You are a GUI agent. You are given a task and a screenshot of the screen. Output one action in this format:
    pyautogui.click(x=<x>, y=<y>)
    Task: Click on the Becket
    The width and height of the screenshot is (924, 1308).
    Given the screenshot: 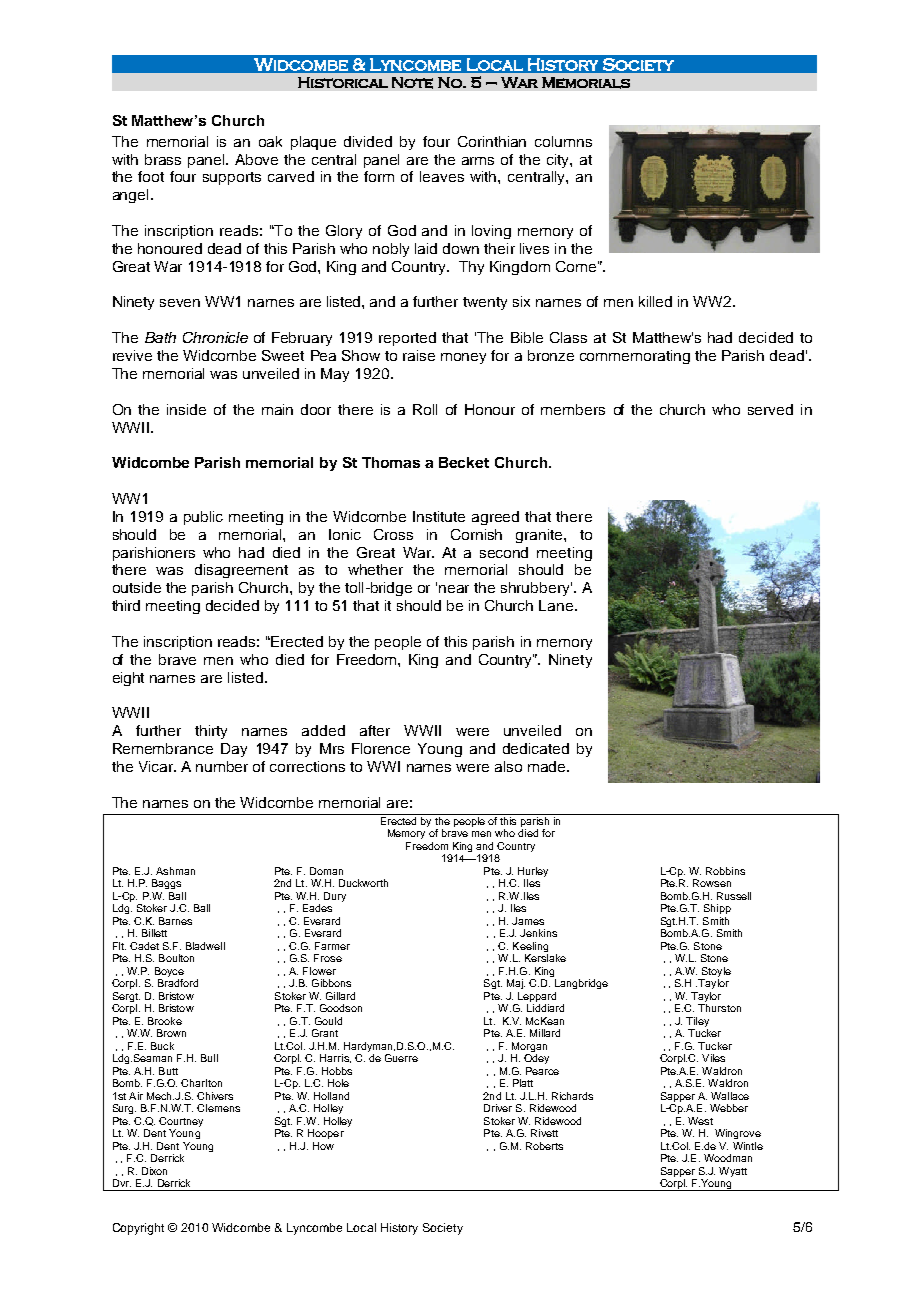 What is the action you would take?
    pyautogui.click(x=464, y=462)
